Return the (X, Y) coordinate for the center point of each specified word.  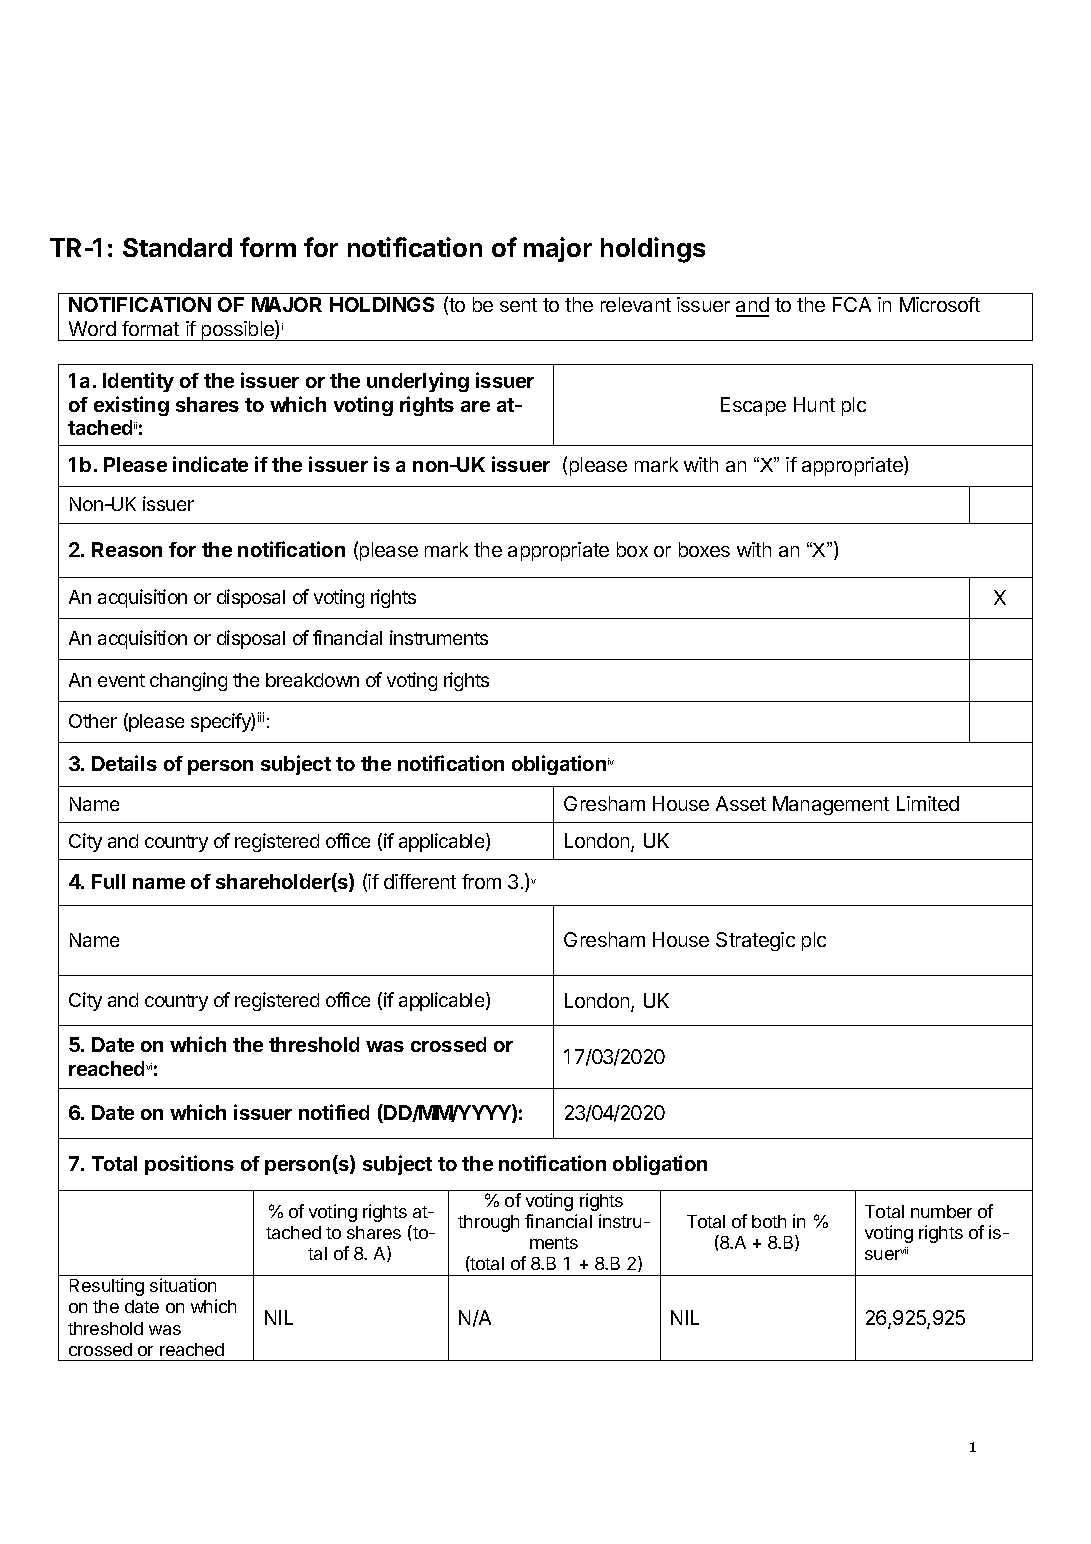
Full (108, 881)
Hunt (814, 404)
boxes (704, 549)
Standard (177, 247)
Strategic (755, 941)
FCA (852, 304)
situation (183, 1285)
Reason (127, 549)
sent (518, 305)
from (481, 881)
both (769, 1221)
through (488, 1223)
